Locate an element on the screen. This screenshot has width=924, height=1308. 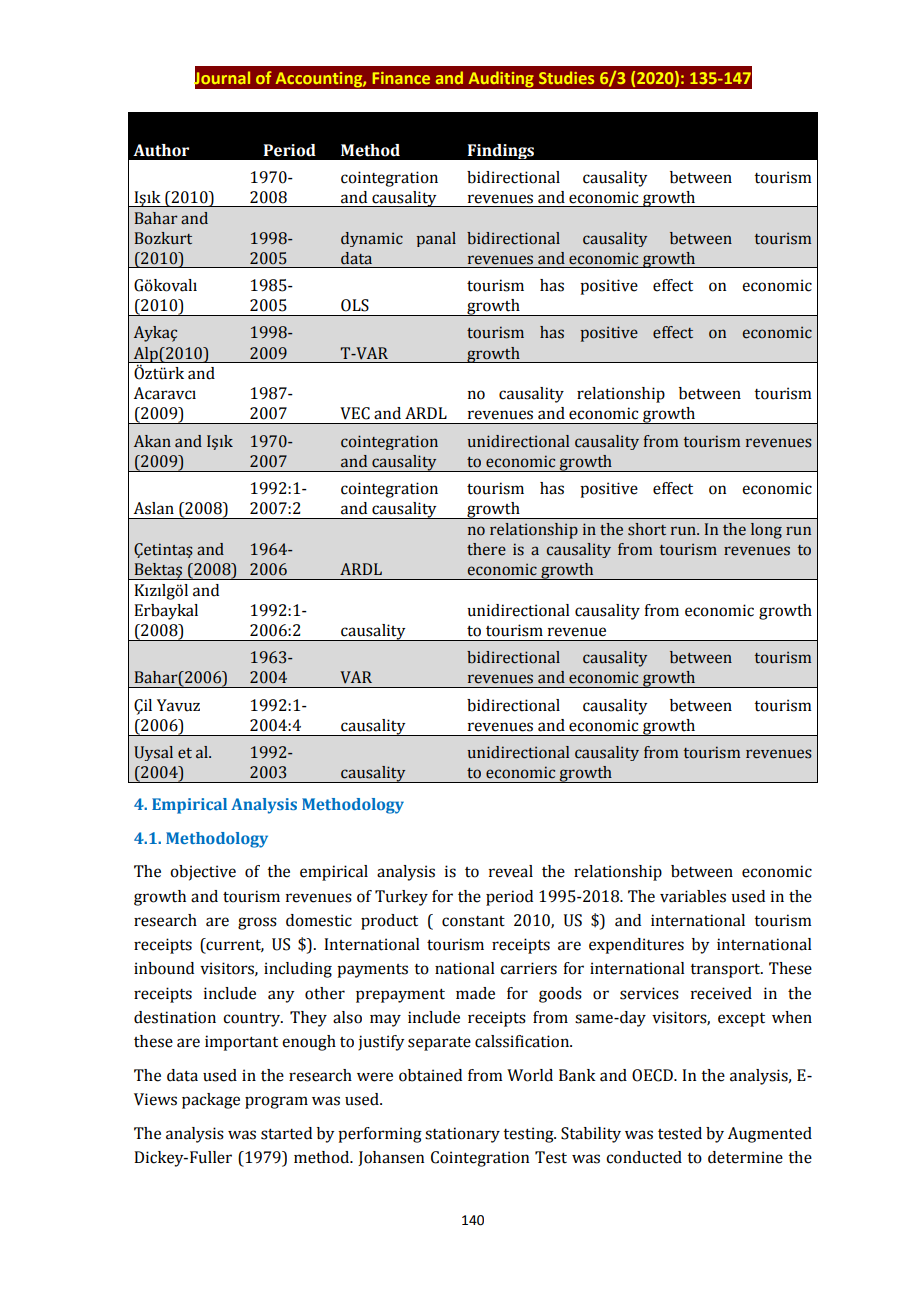
stationary is located at coordinates (462, 1135).
